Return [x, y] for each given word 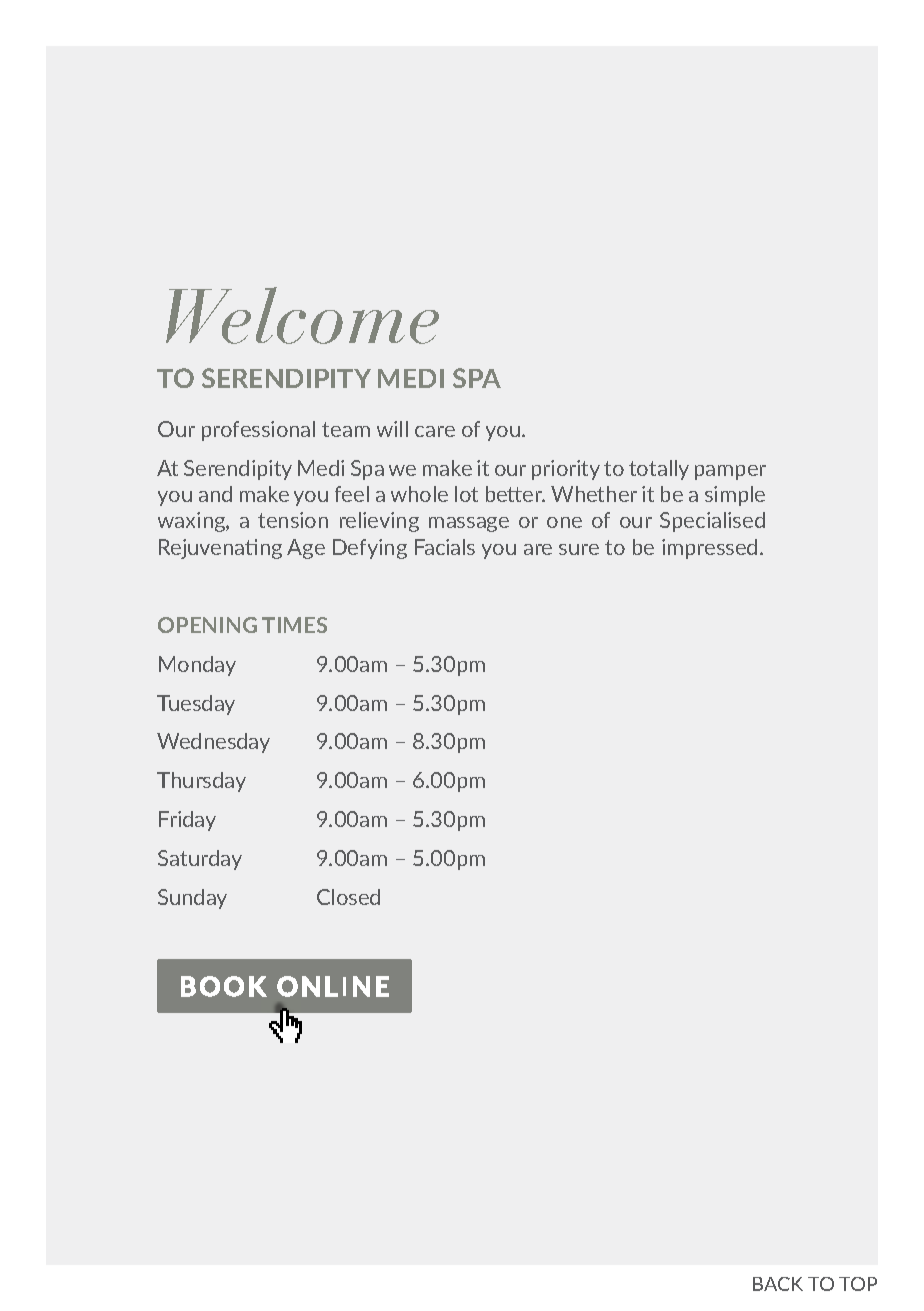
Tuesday [196, 705]
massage [469, 524]
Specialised [712, 522]
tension [293, 520]
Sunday [192, 899]
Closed [348, 897]
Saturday [200, 860]
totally [659, 470]
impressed [709, 549]
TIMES [294, 625]
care [435, 431]
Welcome [302, 315]
